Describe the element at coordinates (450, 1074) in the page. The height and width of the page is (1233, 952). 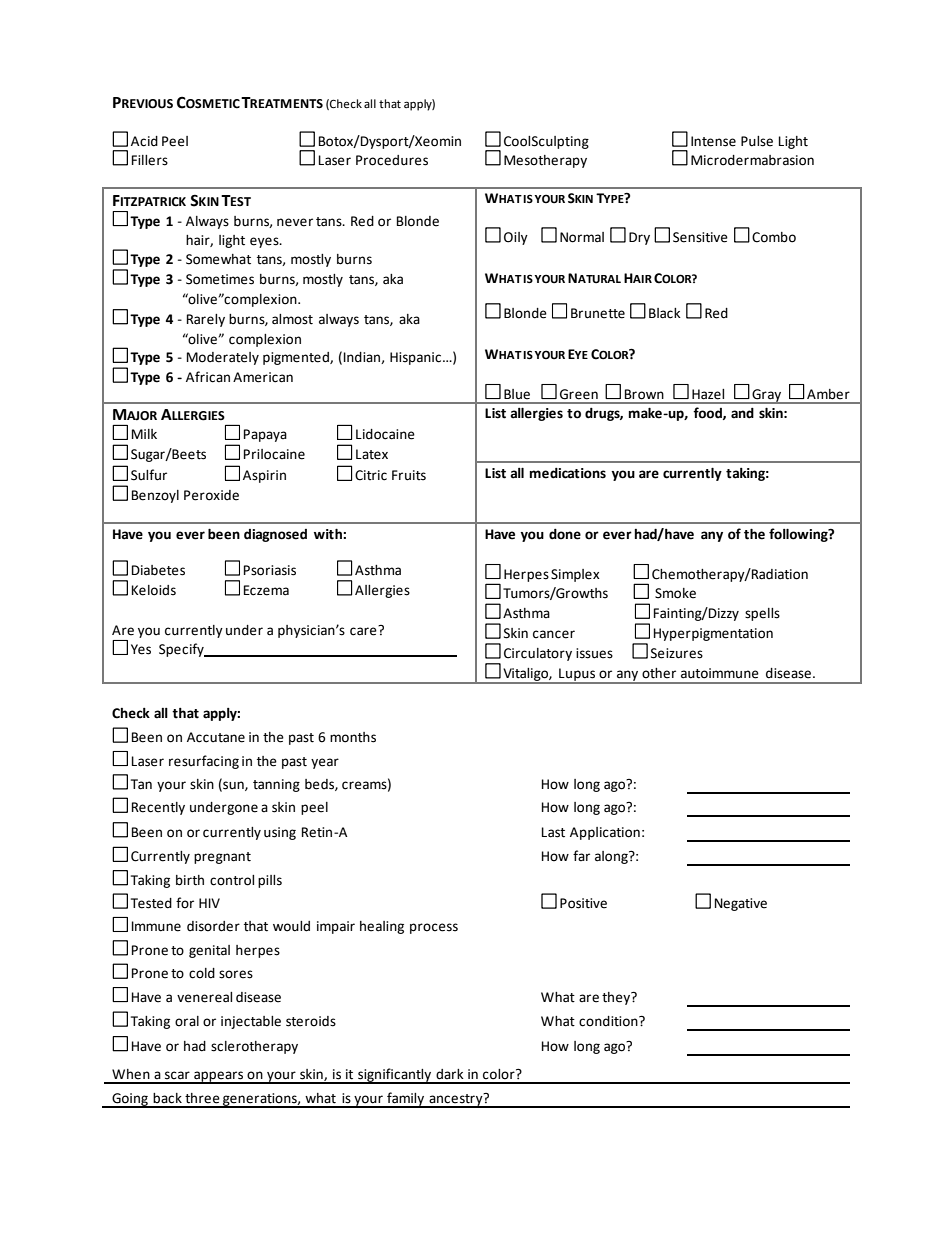
I see `dark` at that location.
